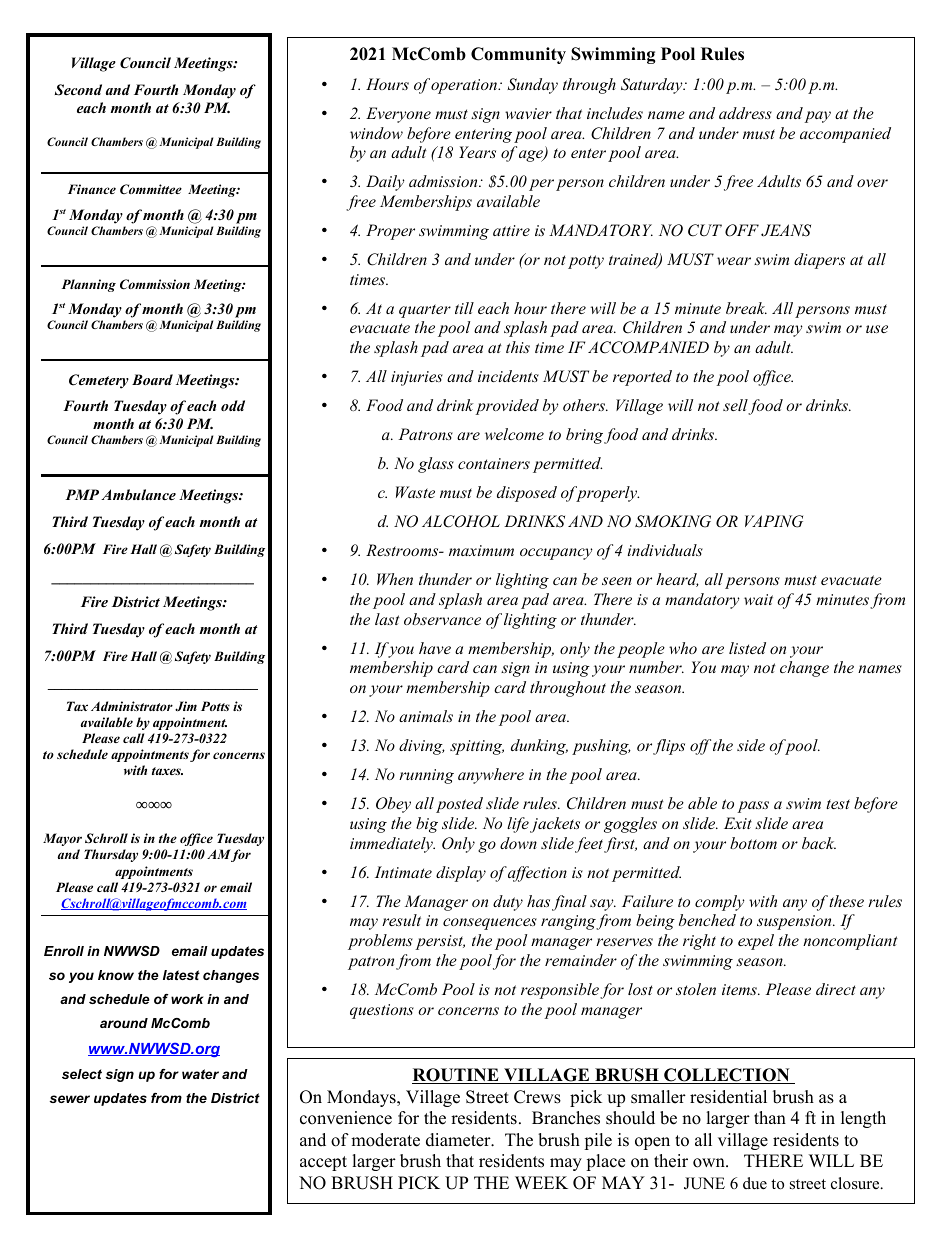 The width and height of the screenshot is (952, 1233). I want to click on posted, so click(459, 805).
